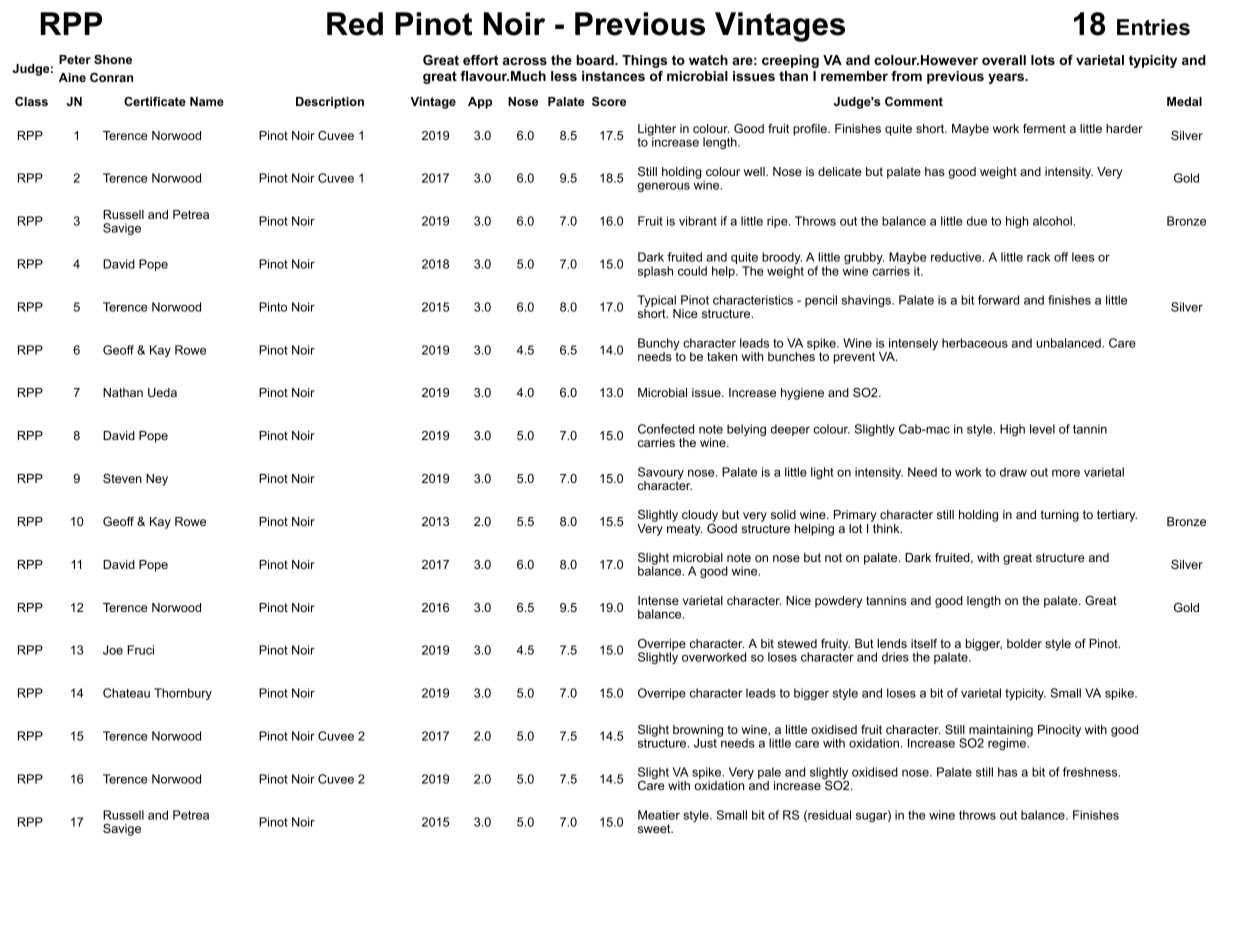 The image size is (1233, 952). I want to click on lots, so click(1043, 60).
